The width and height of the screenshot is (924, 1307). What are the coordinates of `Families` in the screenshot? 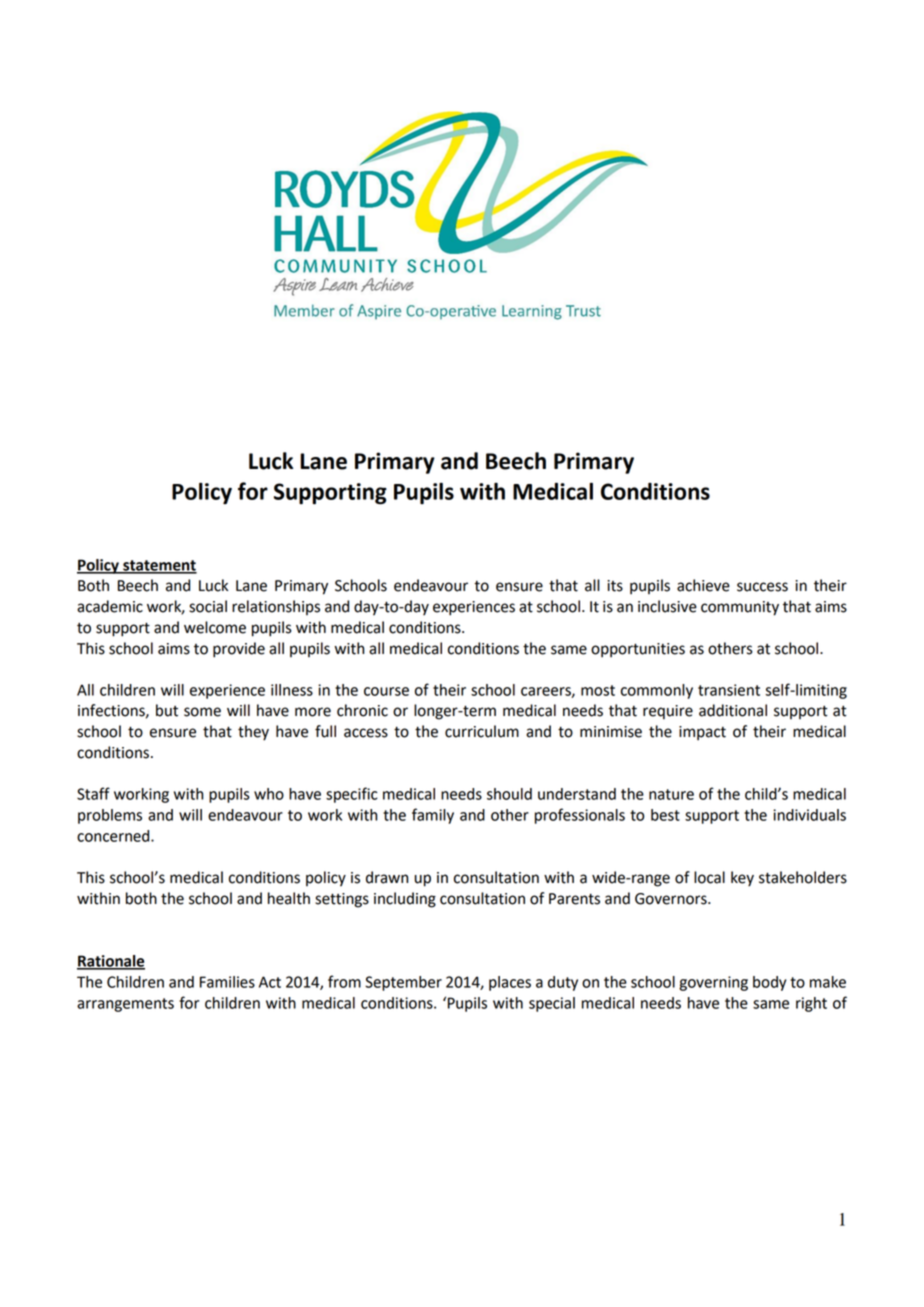 It's located at (227, 982).
